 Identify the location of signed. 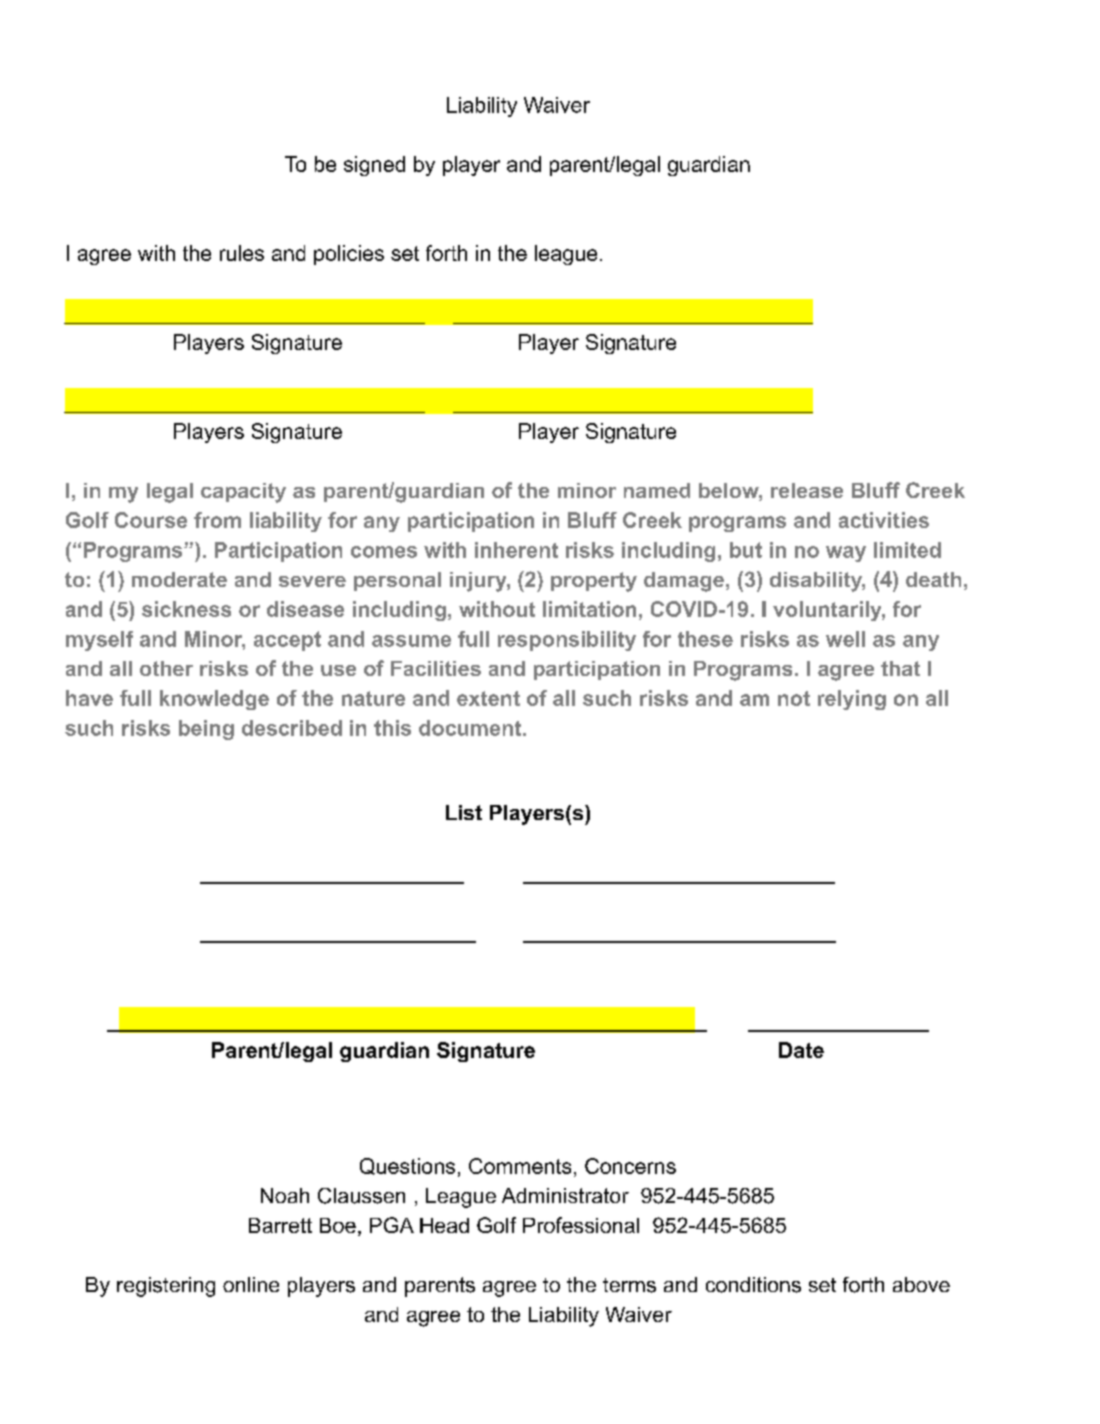
(374, 166).
